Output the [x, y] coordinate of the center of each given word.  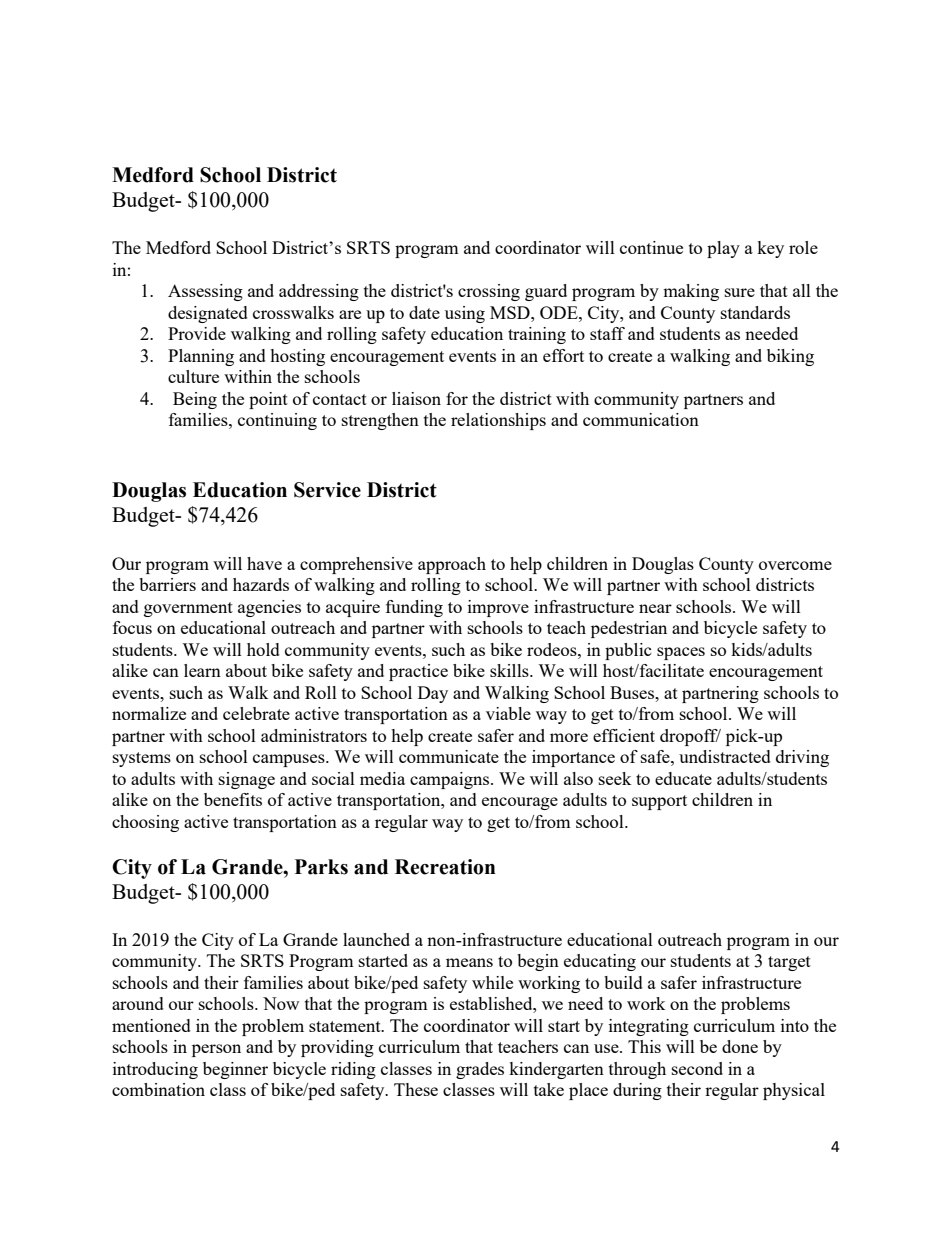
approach [452, 565]
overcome [795, 565]
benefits [233, 799]
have [264, 563]
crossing [489, 292]
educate [683, 778]
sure [740, 292]
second [697, 1068]
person [216, 1050]
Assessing [205, 292]
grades [480, 1070]
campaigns [451, 780]
